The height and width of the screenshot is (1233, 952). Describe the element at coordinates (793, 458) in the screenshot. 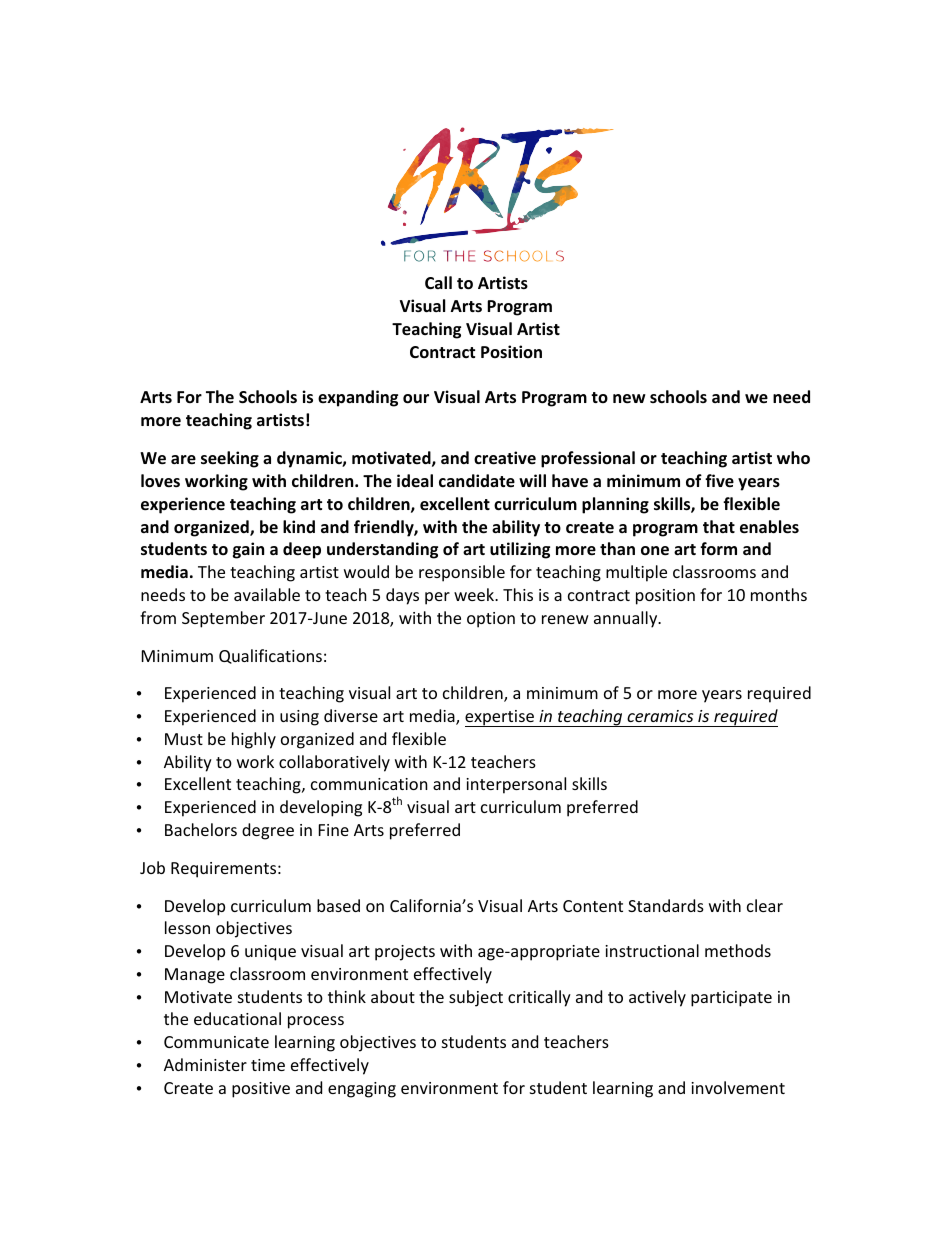

I see `who` at that location.
